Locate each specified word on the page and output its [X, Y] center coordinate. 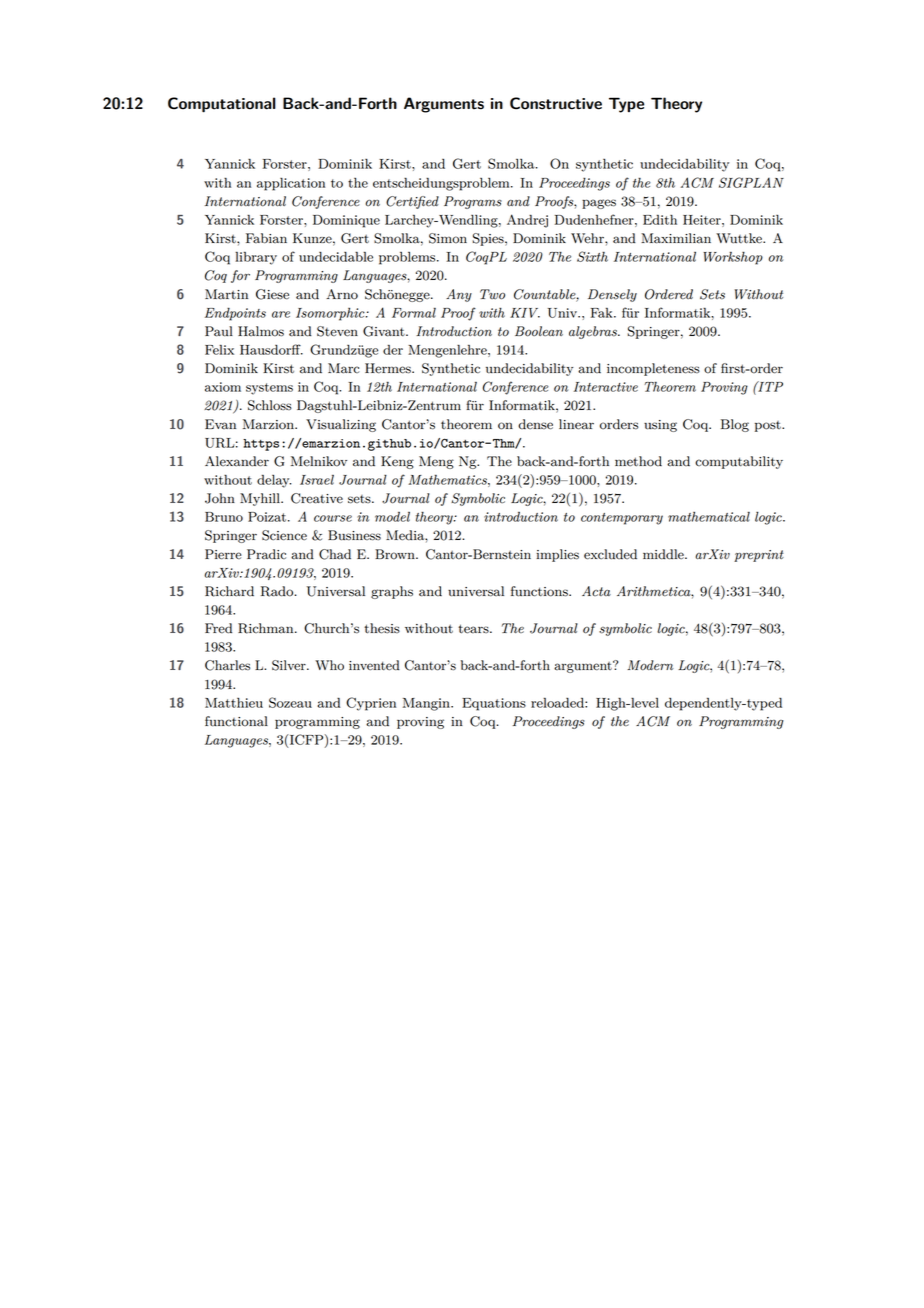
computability [739, 462]
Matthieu [234, 703]
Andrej [527, 221]
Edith [660, 219]
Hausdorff [271, 349]
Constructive [556, 103]
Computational [222, 105]
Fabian [266, 238]
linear [576, 424]
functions [540, 591]
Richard [229, 591]
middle [664, 554]
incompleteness [653, 369]
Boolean [539, 331]
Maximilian [676, 238]
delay [274, 481]
